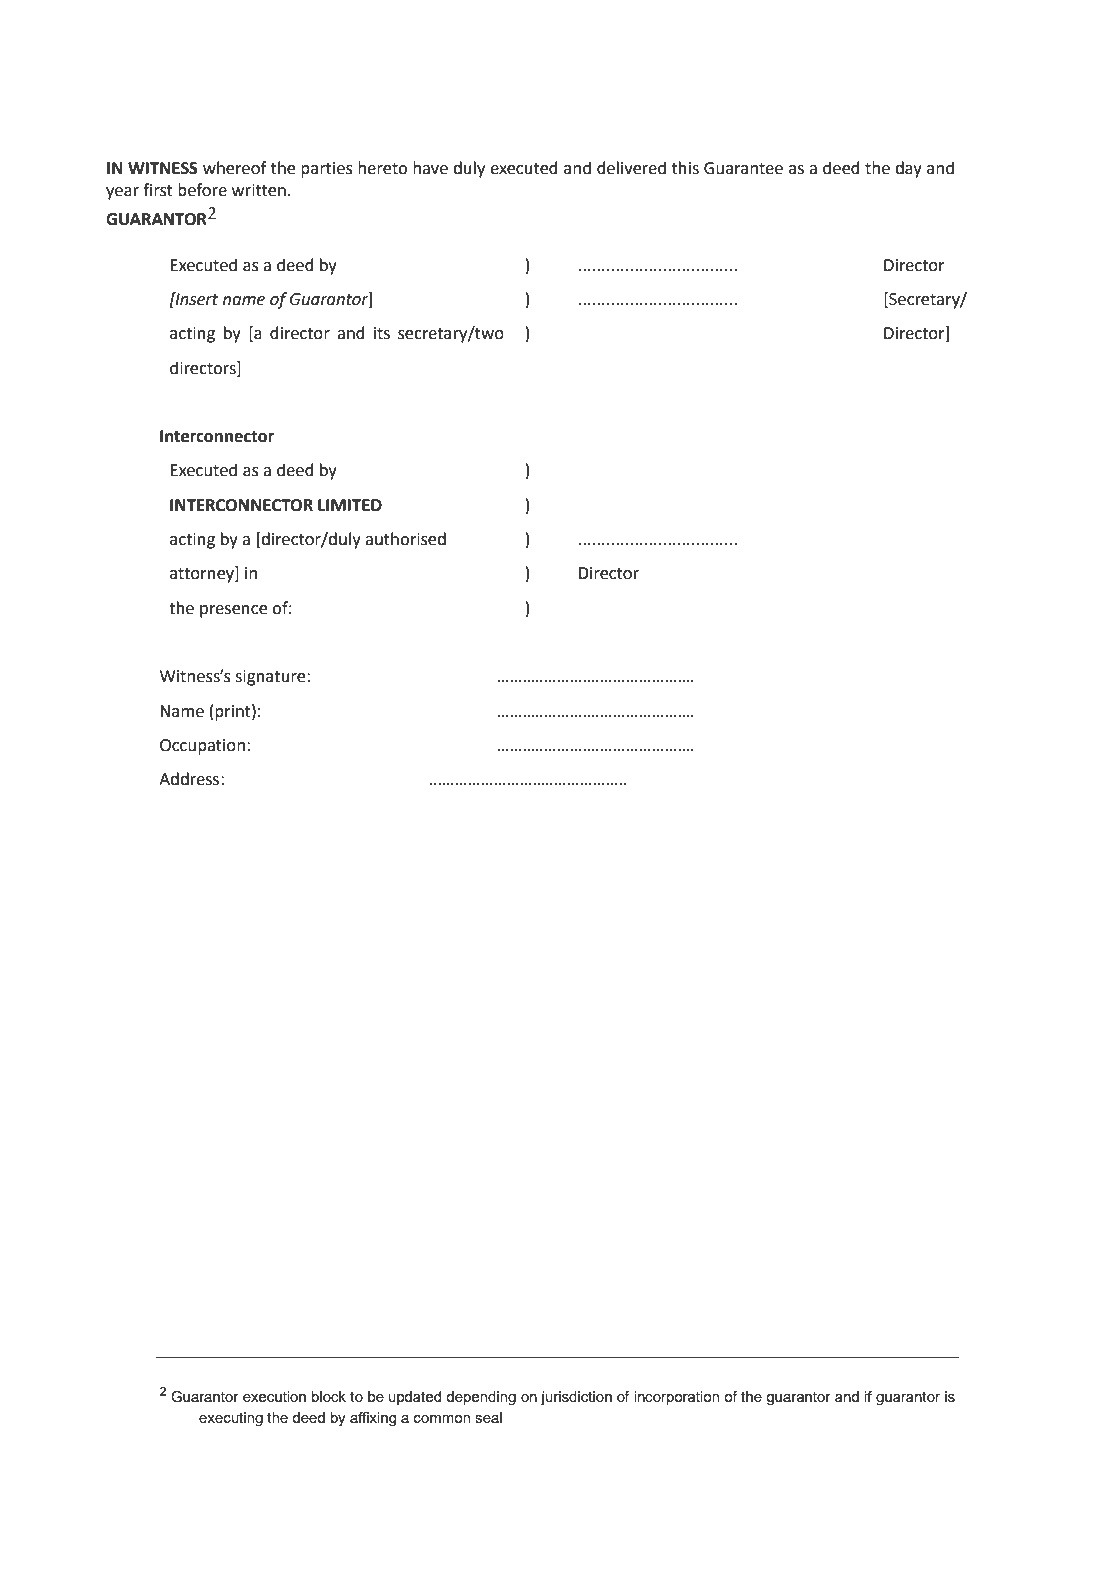 The image size is (1115, 1577). Describe the element at coordinates (908, 169) in the document. I see `day` at that location.
